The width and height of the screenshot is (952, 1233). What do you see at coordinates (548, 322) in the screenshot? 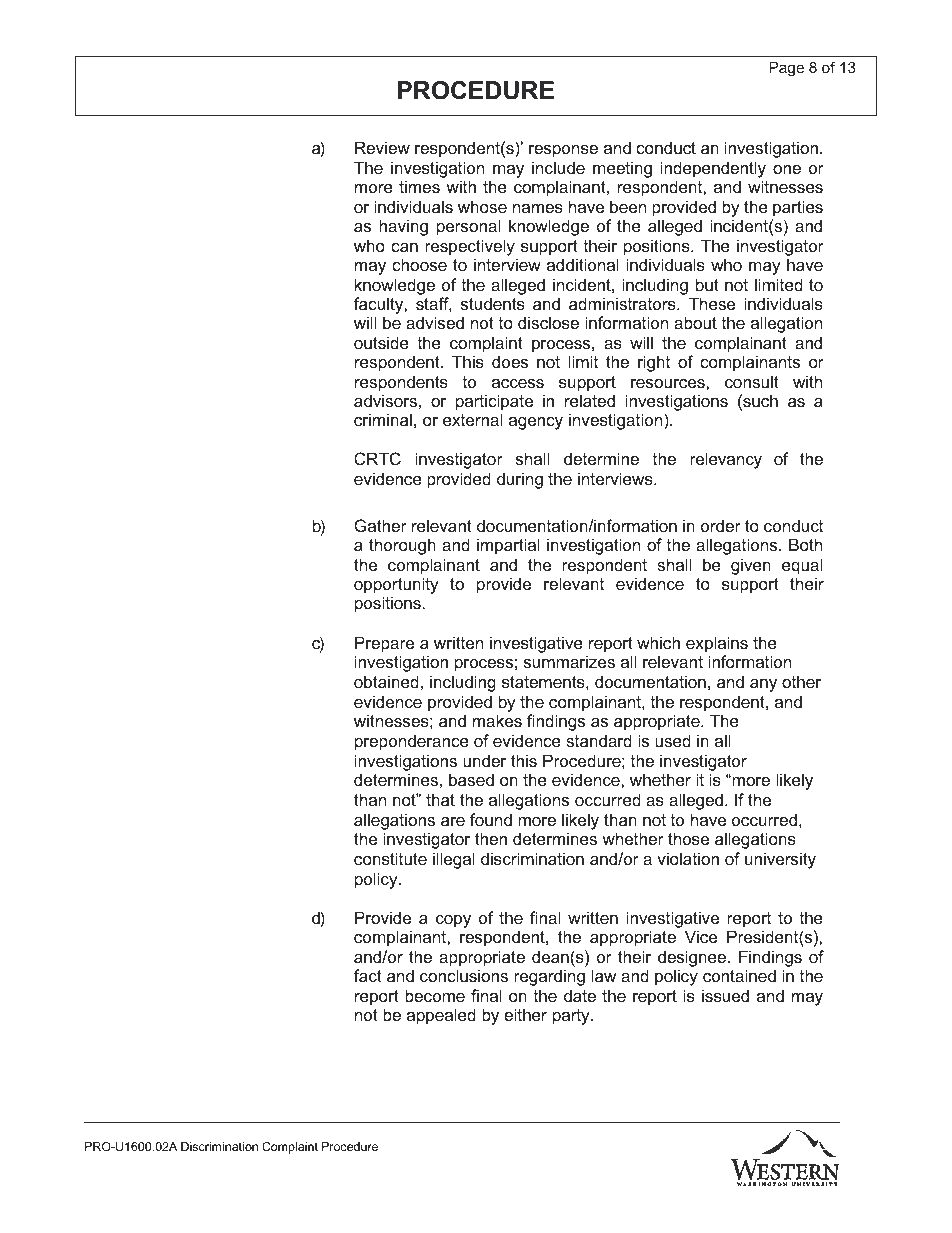
I see `disclose` at bounding box center [548, 322].
